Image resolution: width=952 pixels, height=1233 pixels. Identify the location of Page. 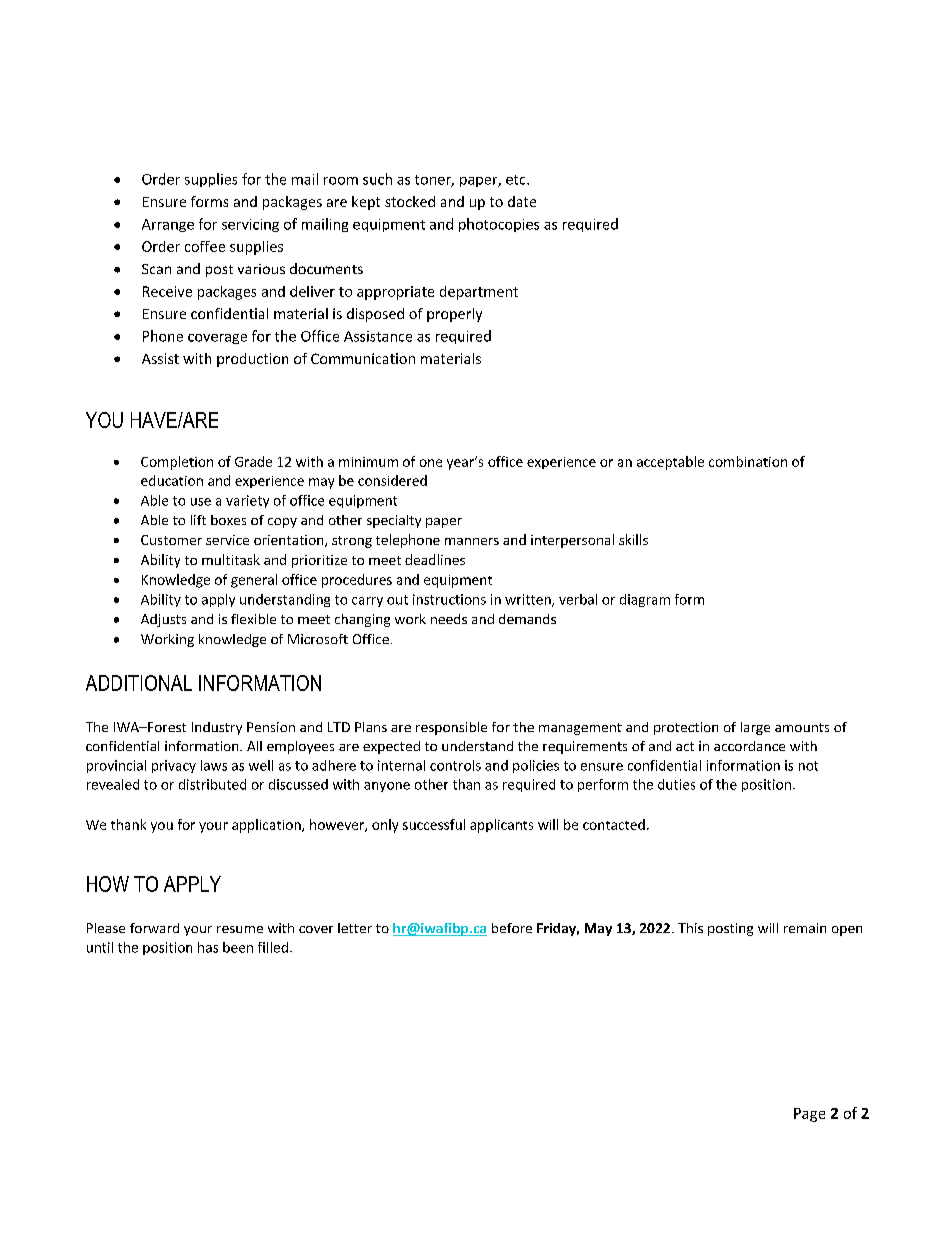
(809, 1115).
